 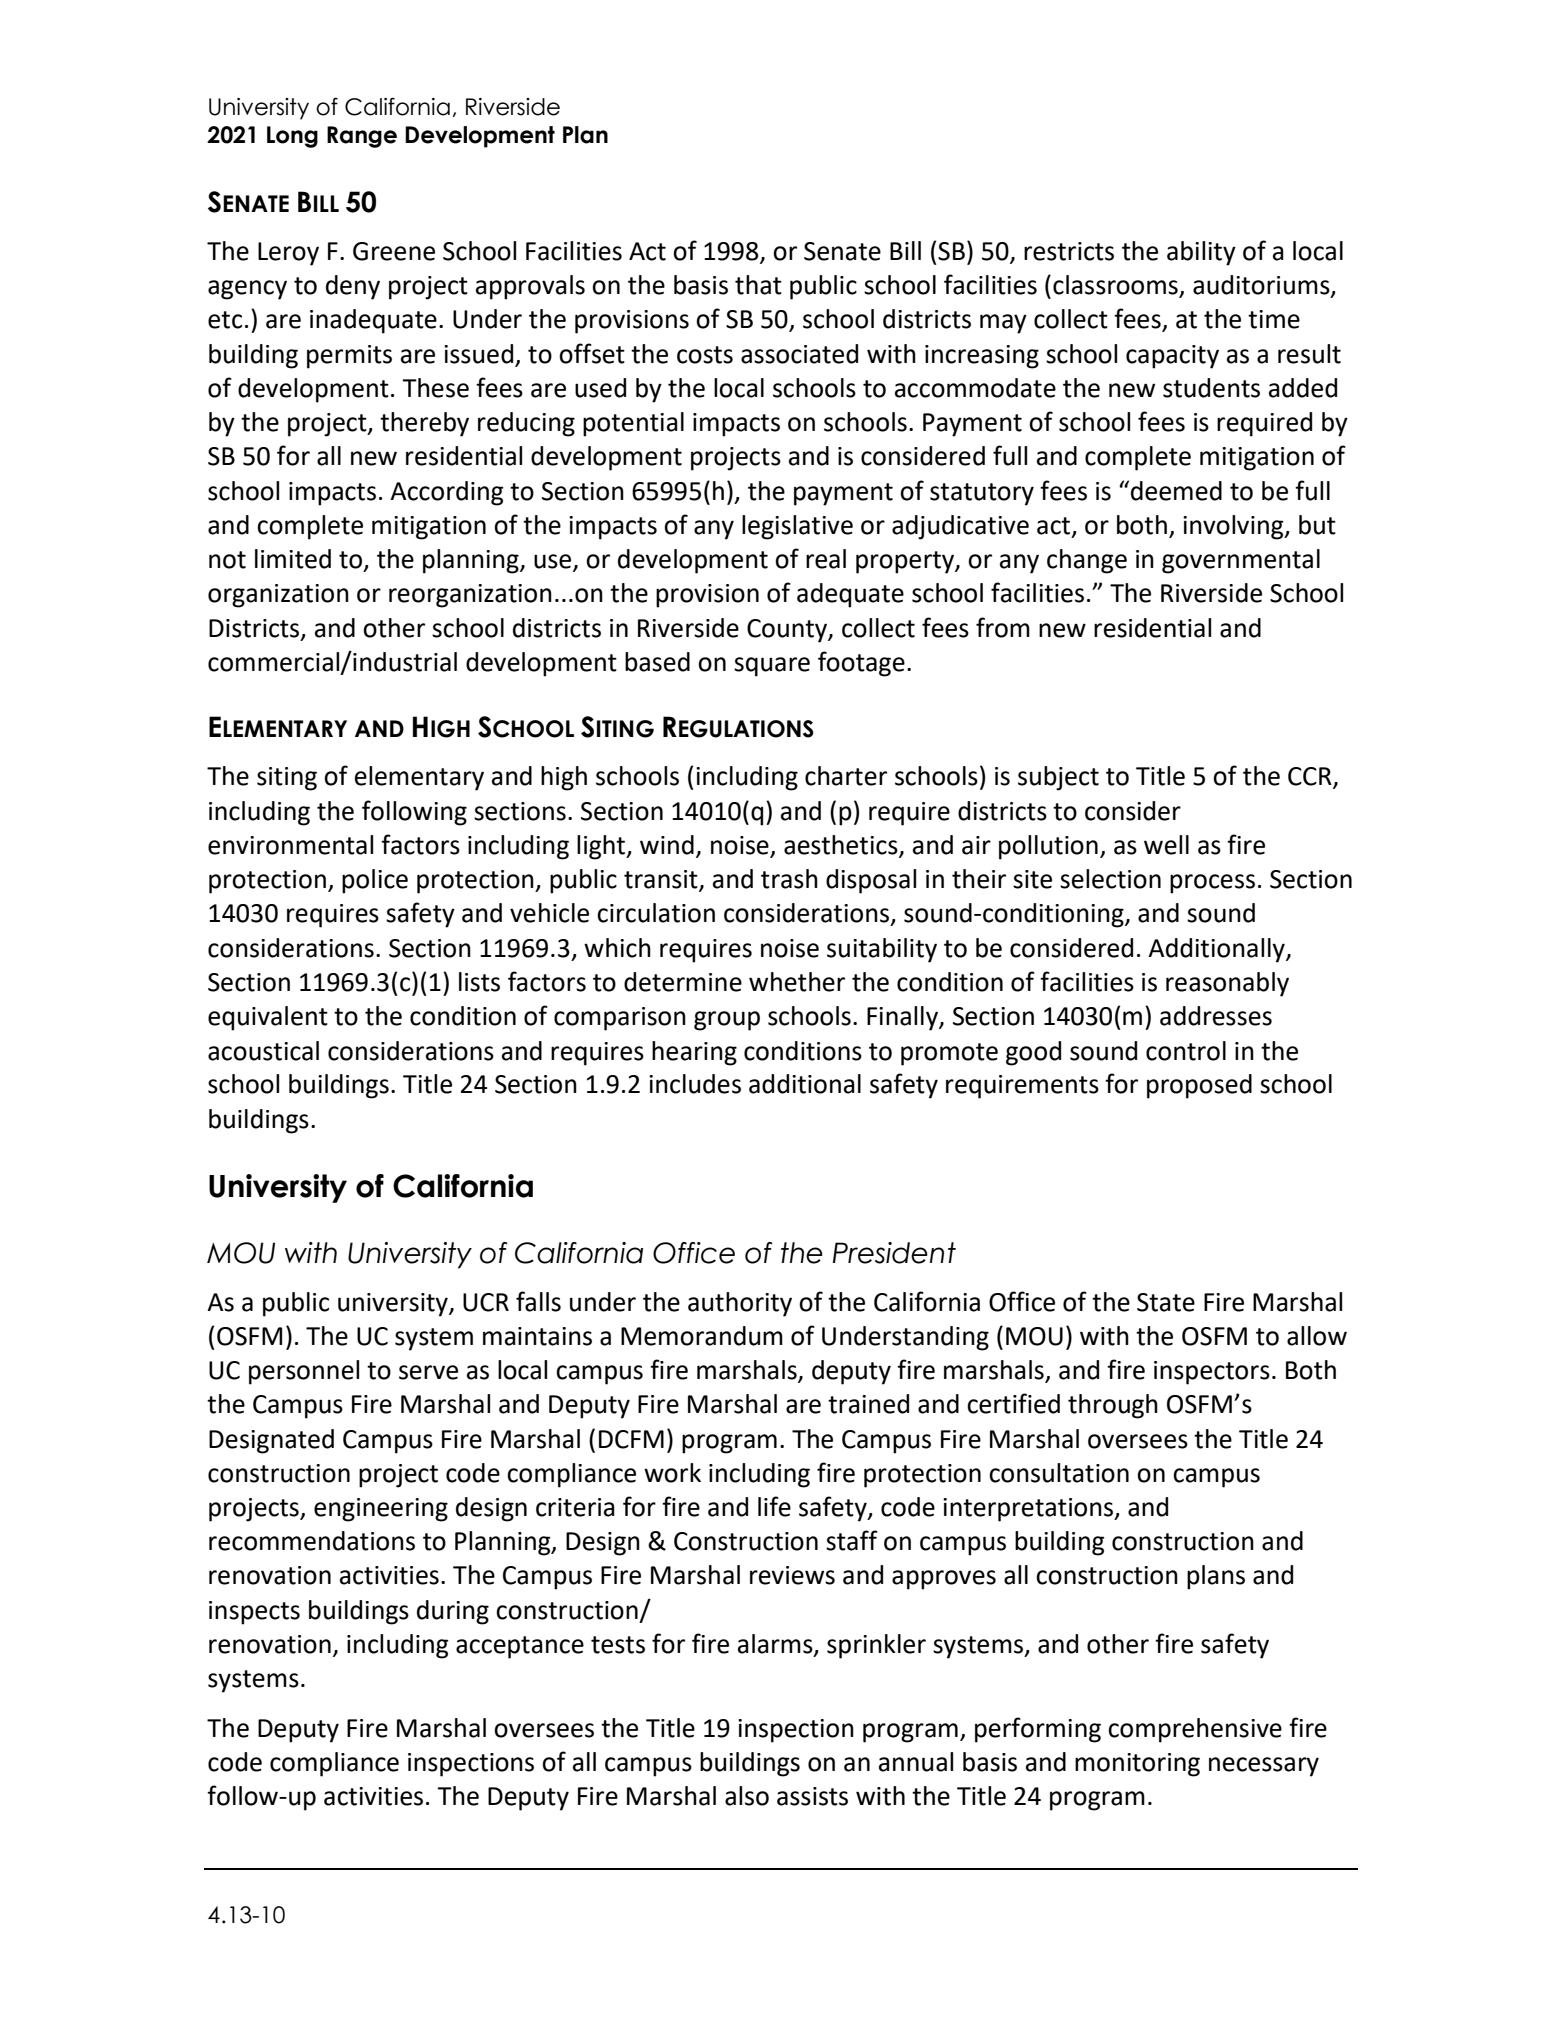 What do you see at coordinates (1195, 1730) in the screenshot?
I see `comprehensive` at bounding box center [1195, 1730].
